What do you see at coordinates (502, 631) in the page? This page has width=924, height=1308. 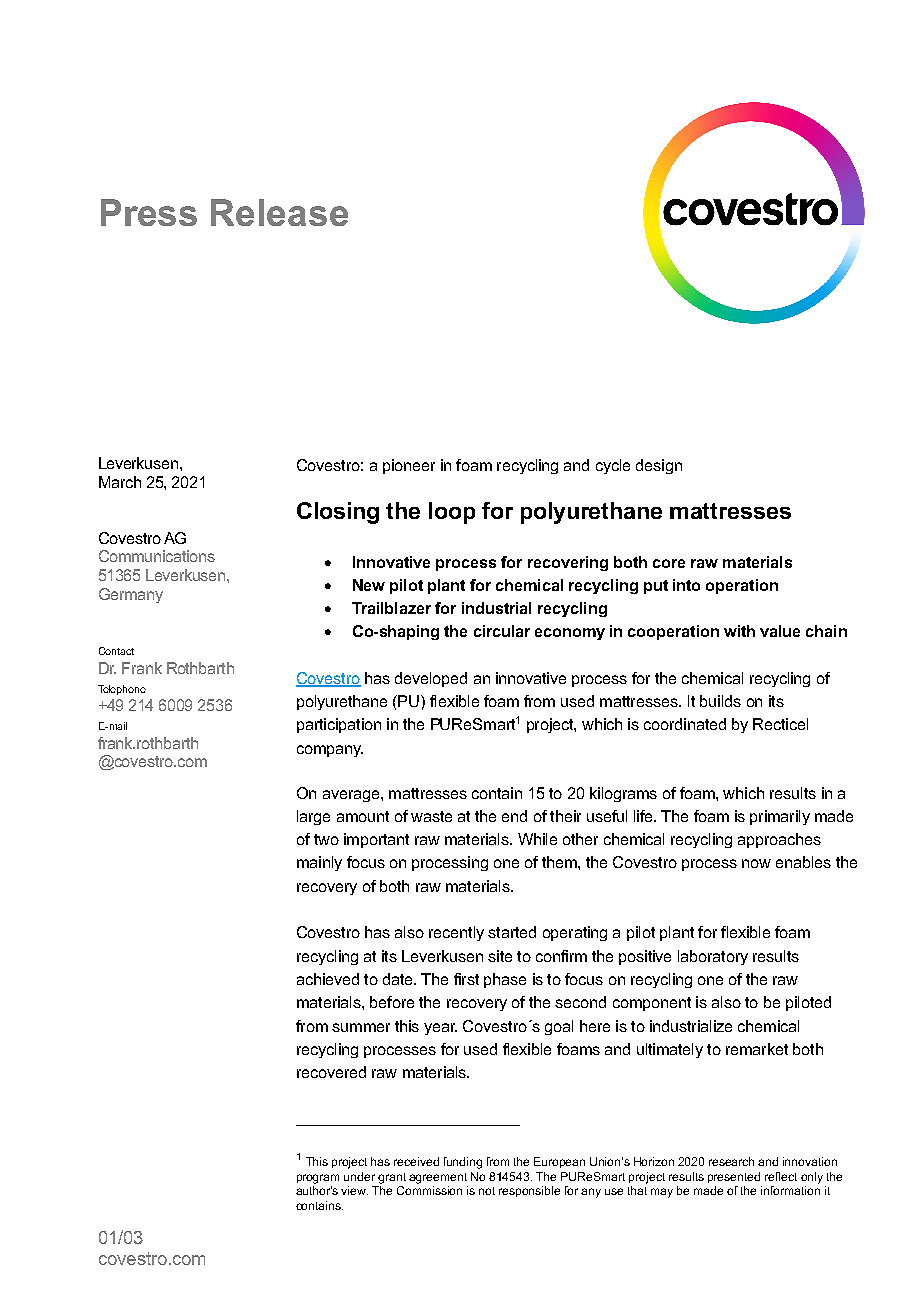 I see `circular` at bounding box center [502, 631].
